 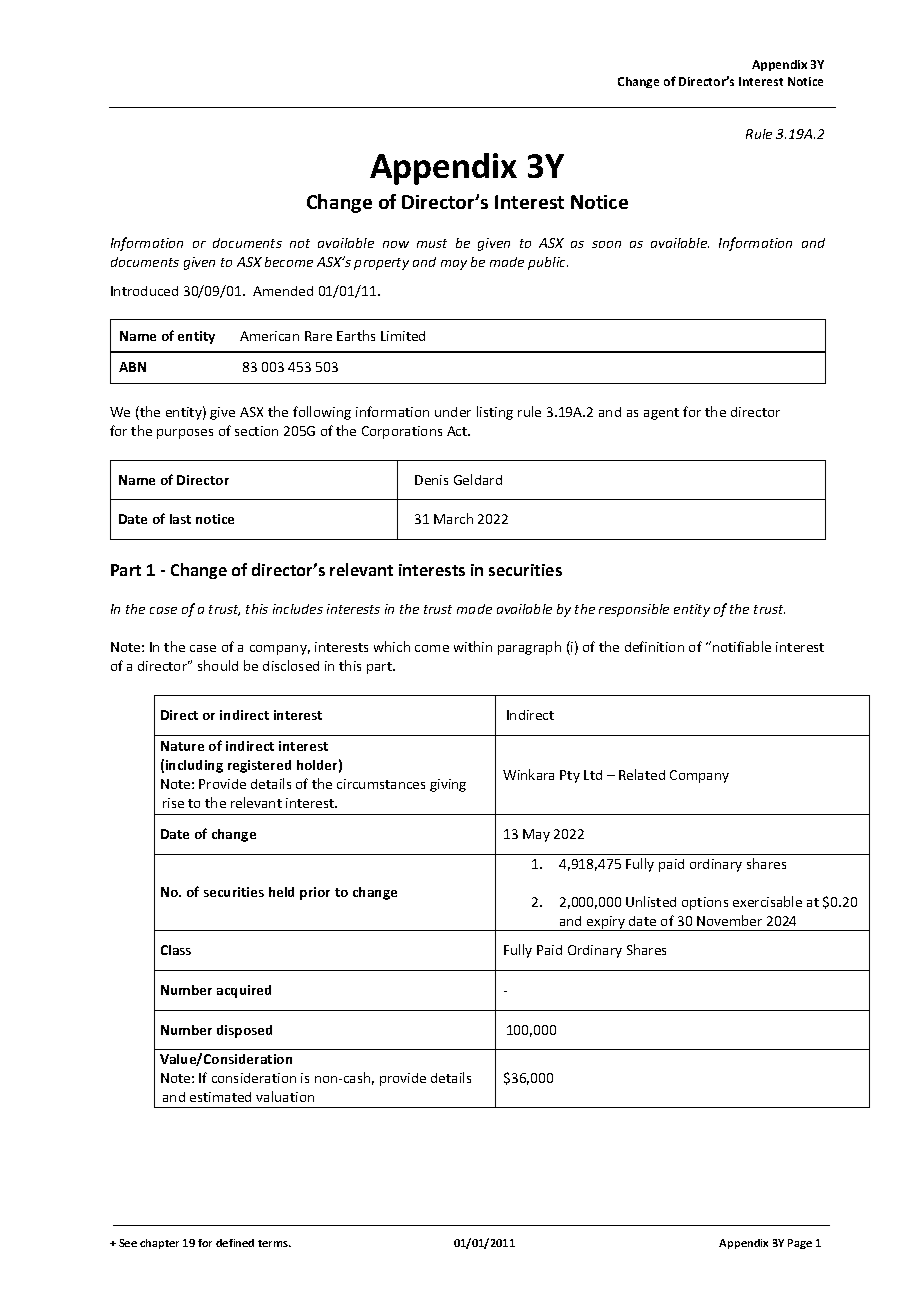 What do you see at coordinates (606, 244) in the image?
I see `soon` at bounding box center [606, 244].
